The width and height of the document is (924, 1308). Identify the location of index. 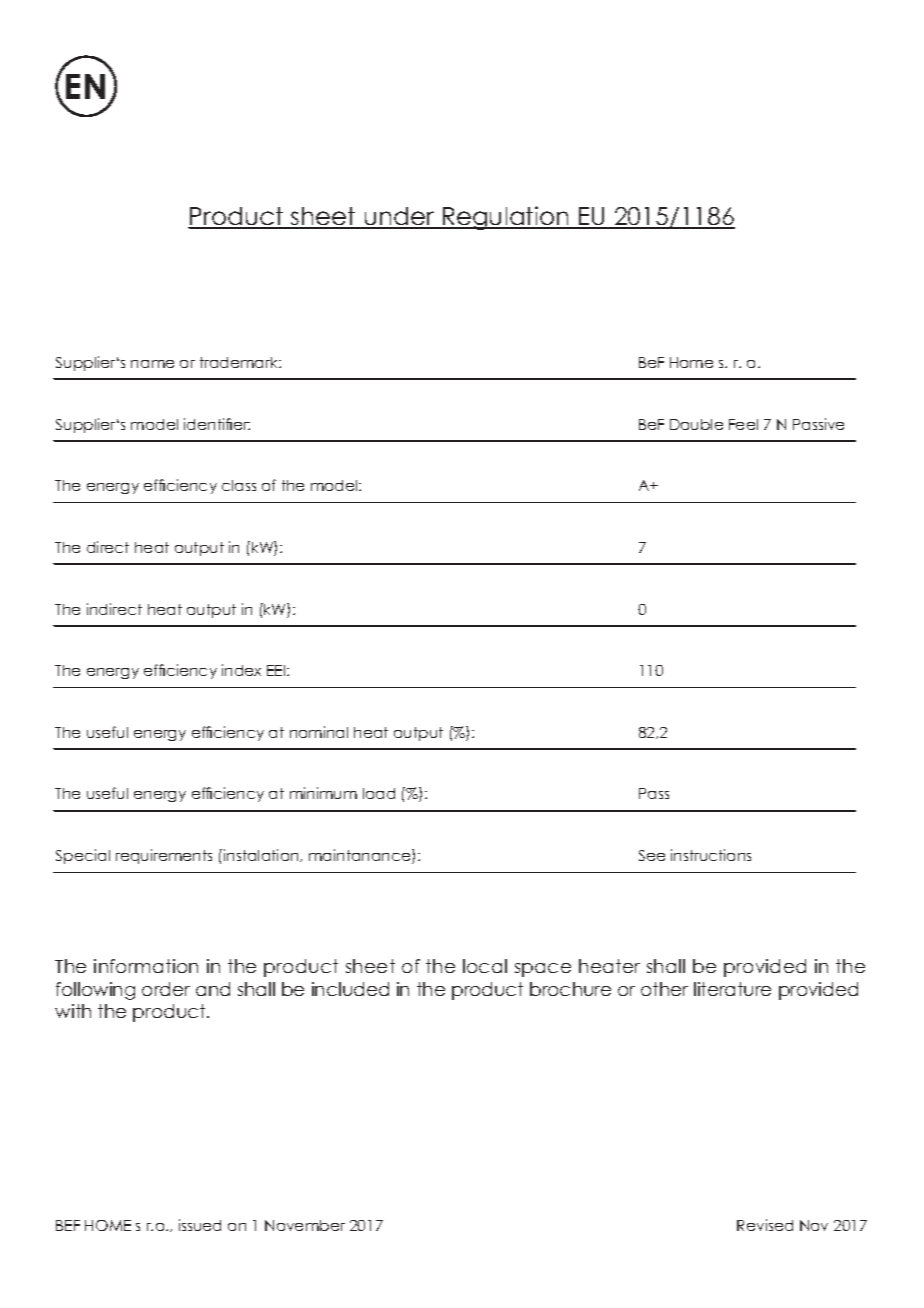
(241, 670).
